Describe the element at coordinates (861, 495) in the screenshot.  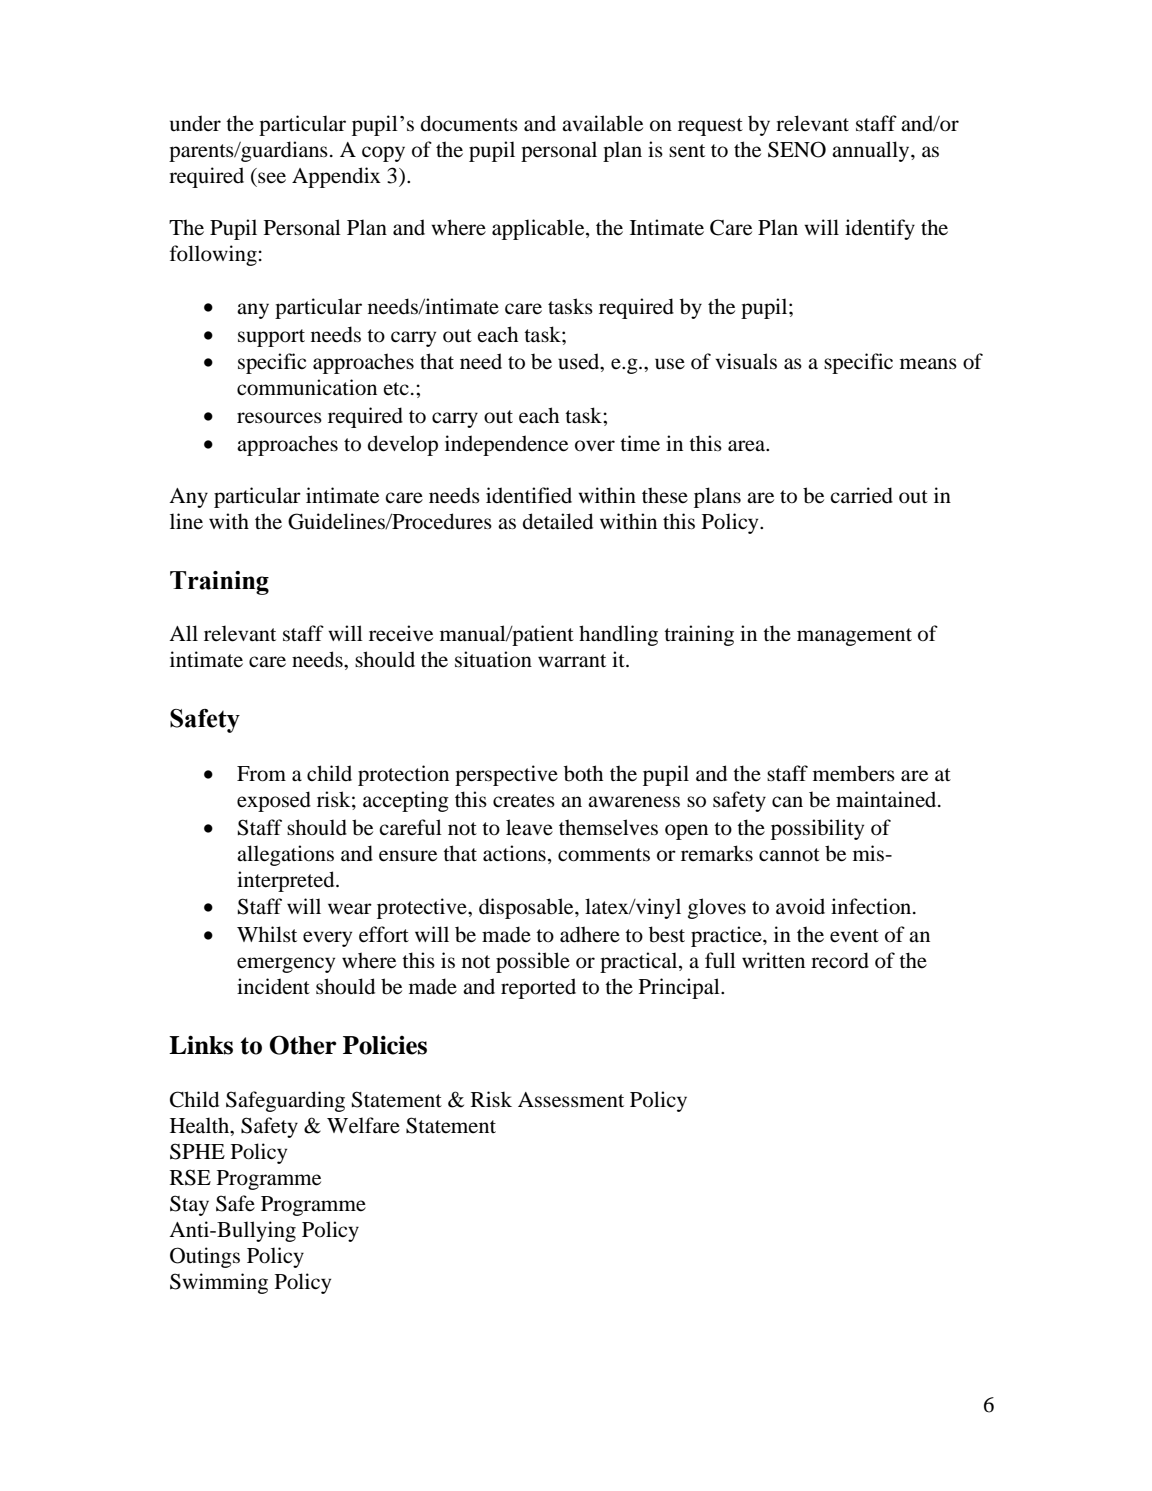
I see `carried` at that location.
